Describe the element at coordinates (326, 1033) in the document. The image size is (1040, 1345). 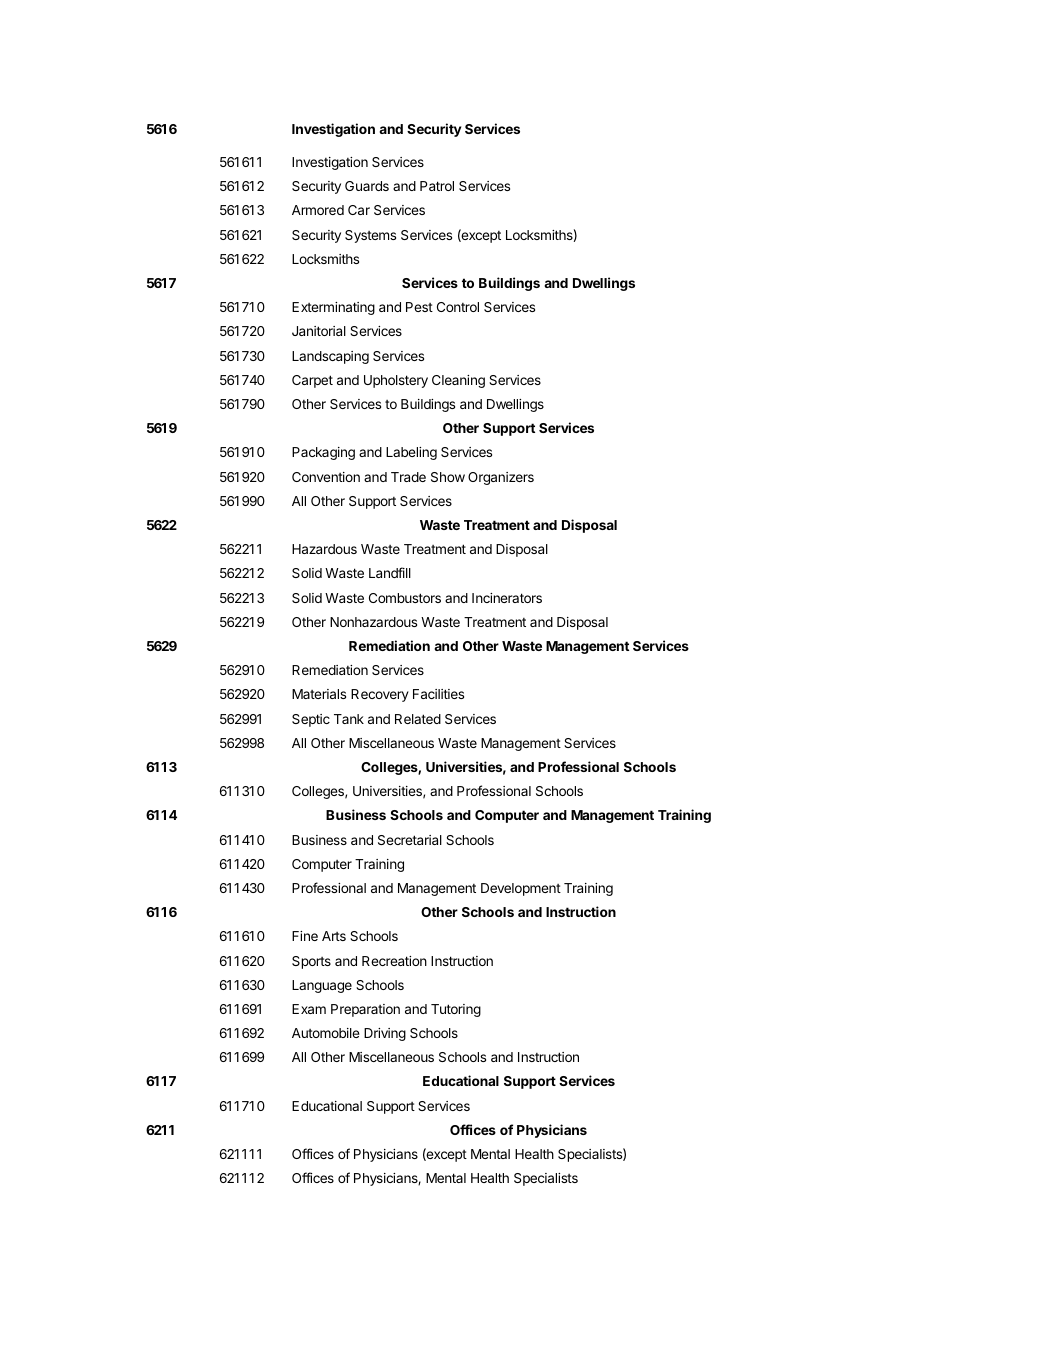
I see `Automobile` at that location.
